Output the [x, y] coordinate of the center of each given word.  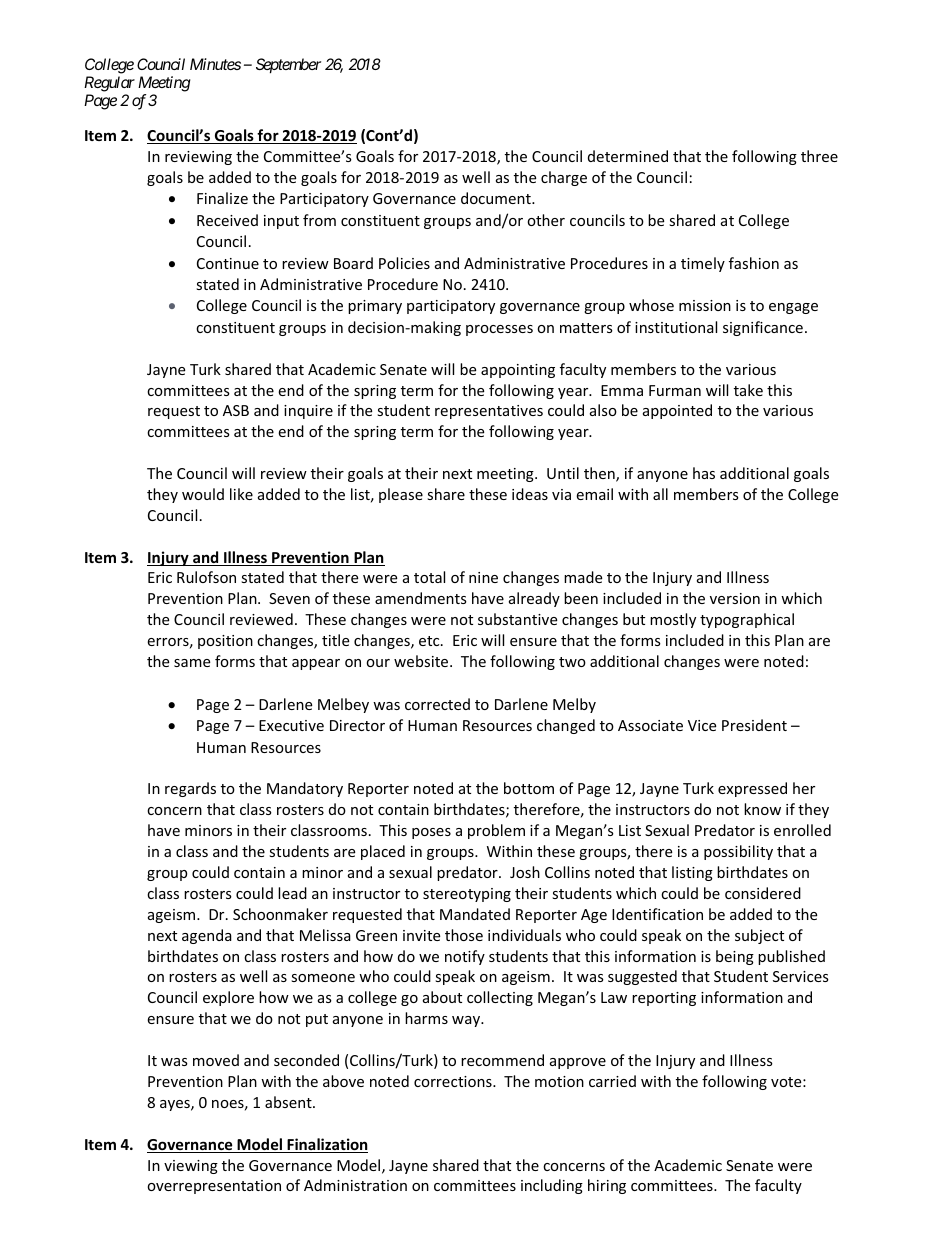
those [464, 935]
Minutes [215, 64]
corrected [437, 704]
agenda [207, 936]
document [497, 198]
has [704, 473]
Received [227, 220]
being [735, 957]
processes [499, 330]
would [203, 494]
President [754, 725]
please [401, 495]
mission [705, 305]
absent [289, 1102]
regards [190, 789]
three [819, 156]
